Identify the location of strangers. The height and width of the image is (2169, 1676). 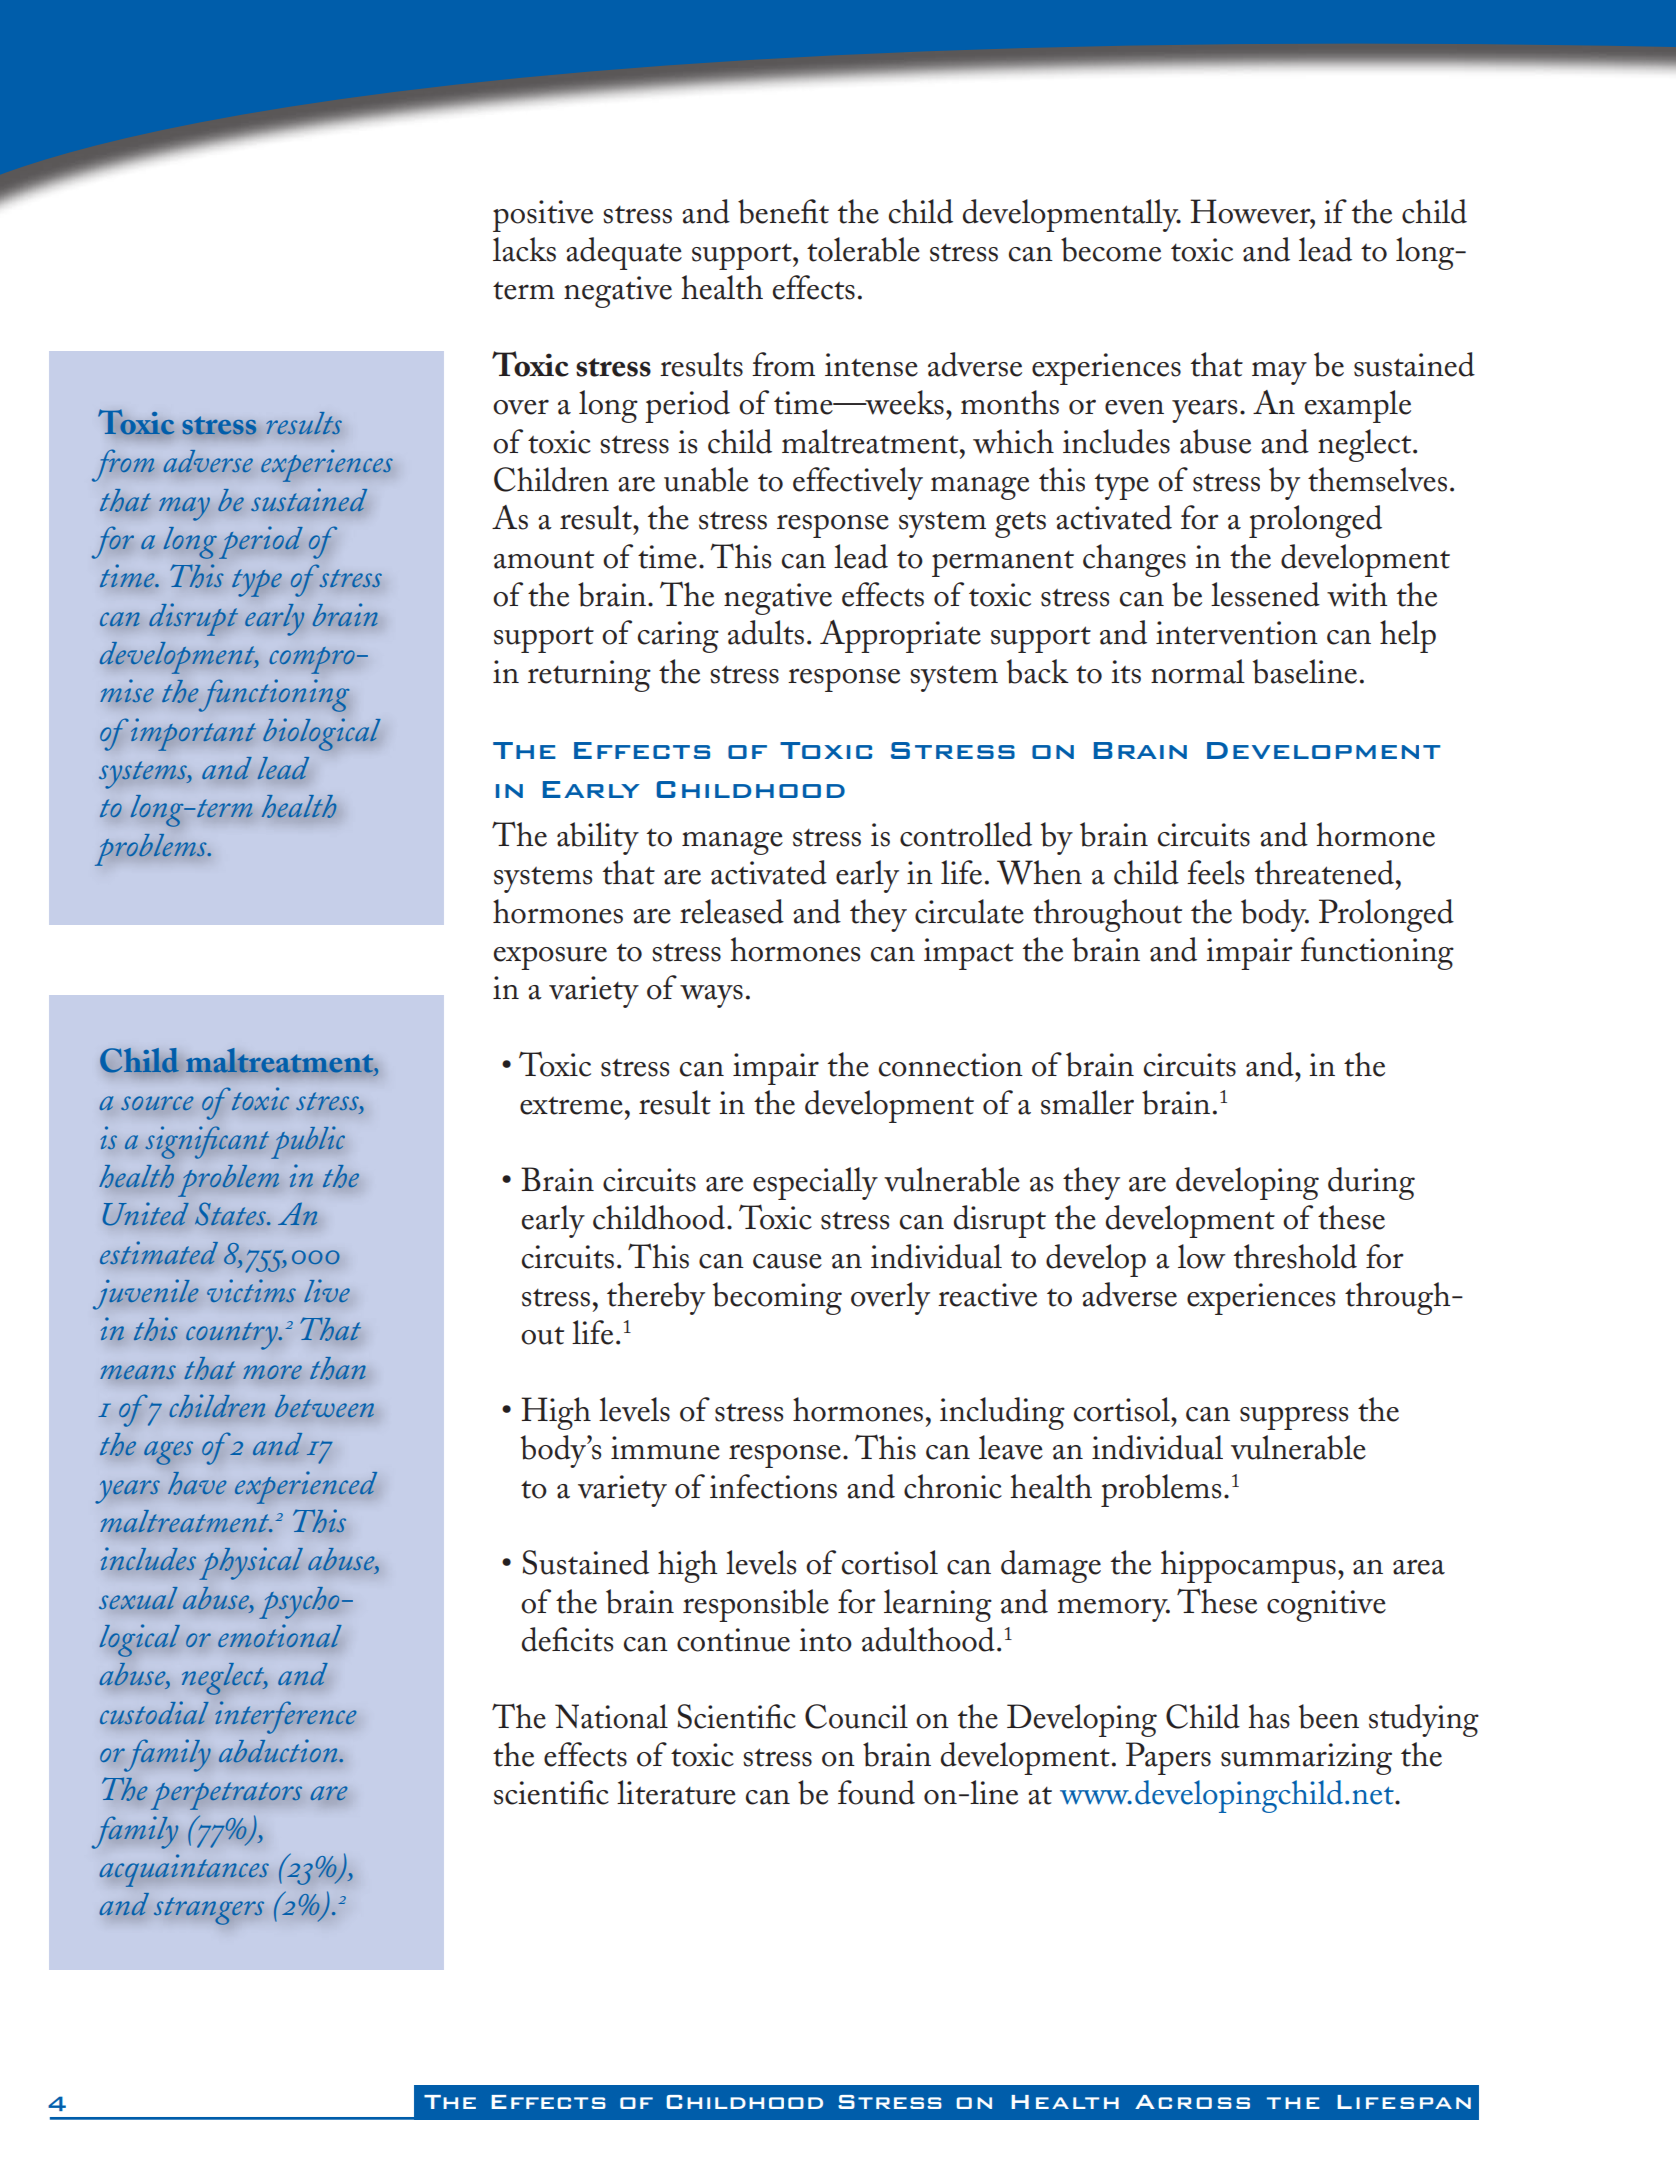
(209, 1911).
